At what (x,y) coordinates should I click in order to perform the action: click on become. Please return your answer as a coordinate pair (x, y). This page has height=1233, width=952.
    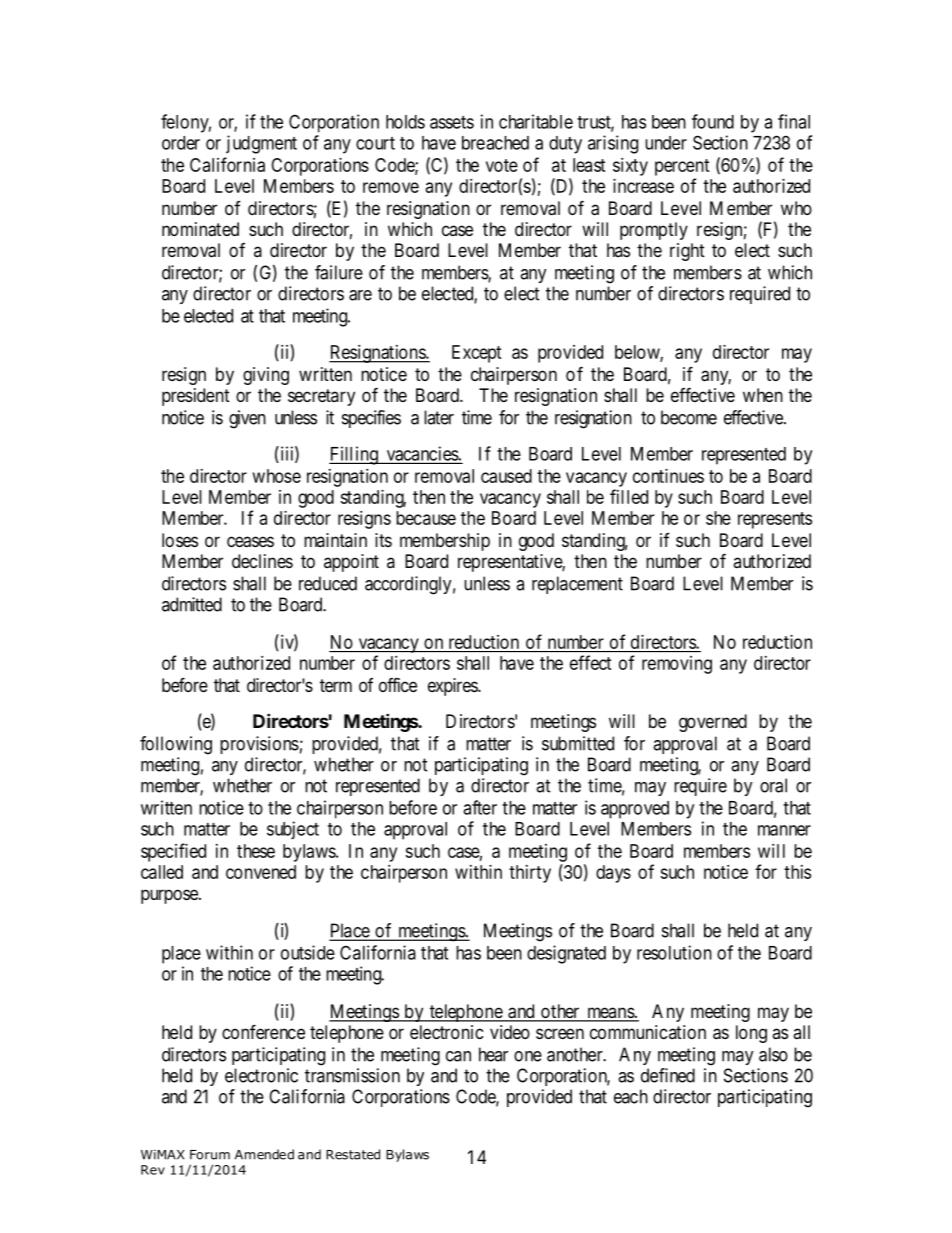
    Looking at the image, I should click on (689, 417).
